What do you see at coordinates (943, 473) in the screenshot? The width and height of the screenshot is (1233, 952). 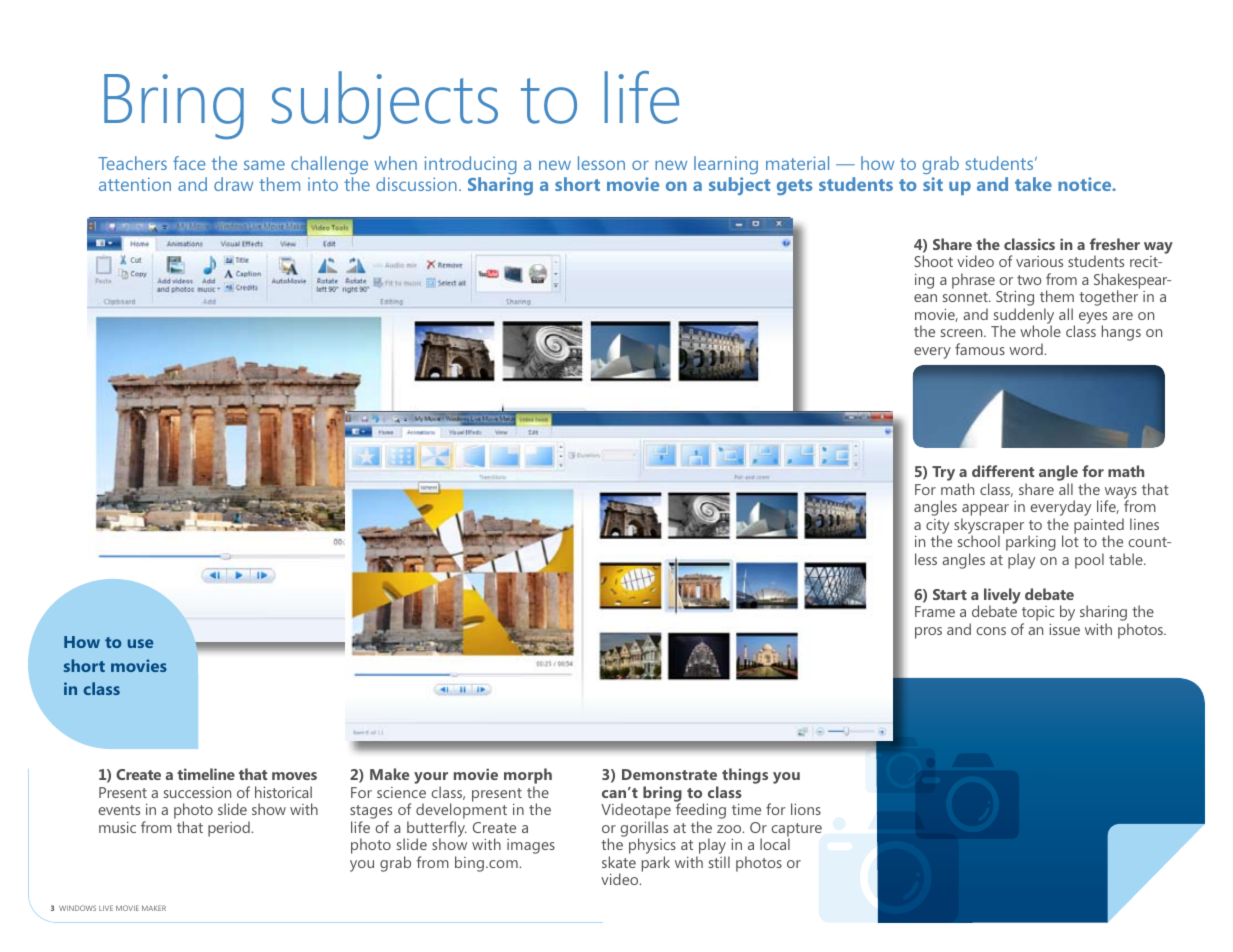 I see `Try` at bounding box center [943, 473].
